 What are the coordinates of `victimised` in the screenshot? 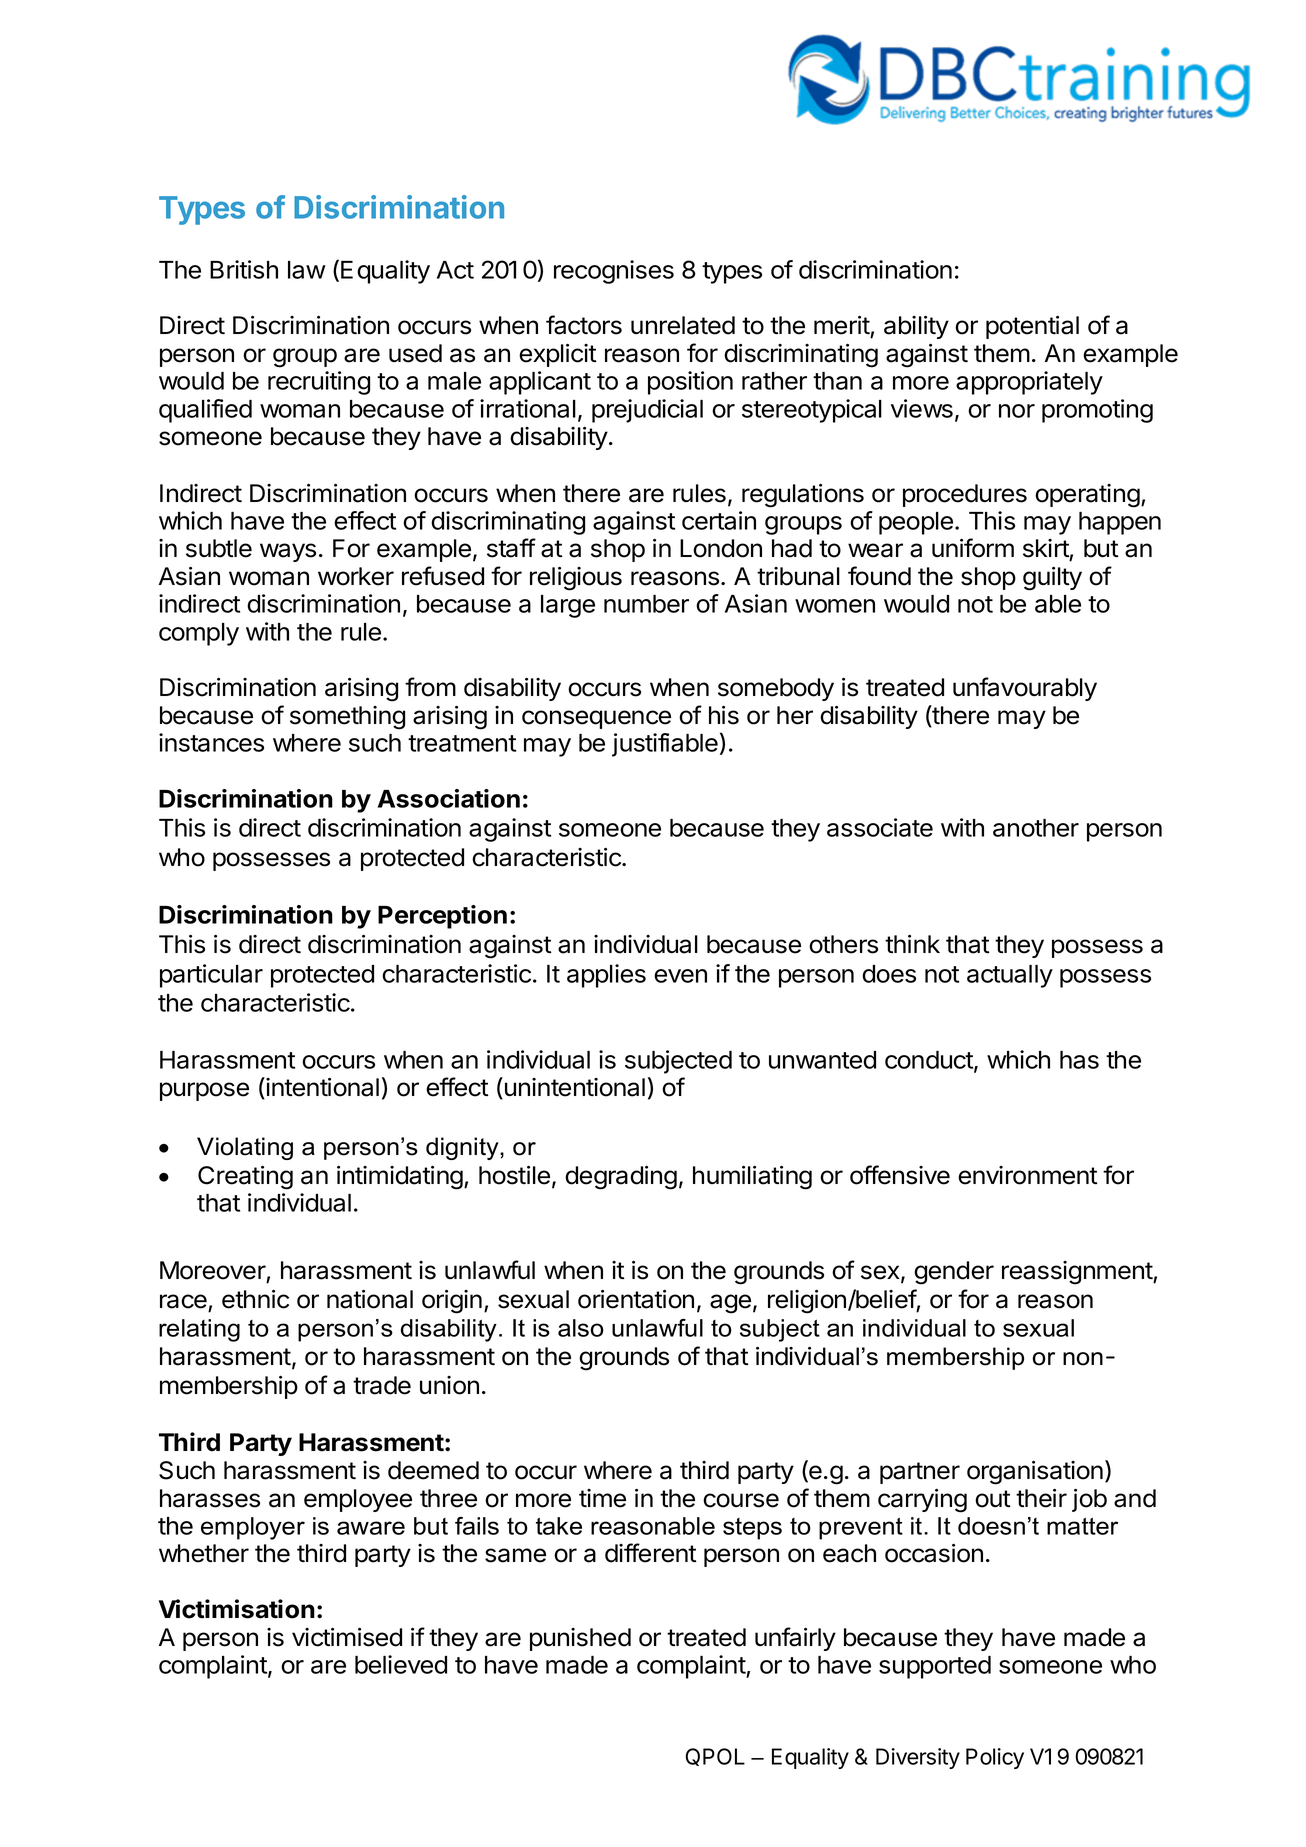 It's located at (347, 1637).
